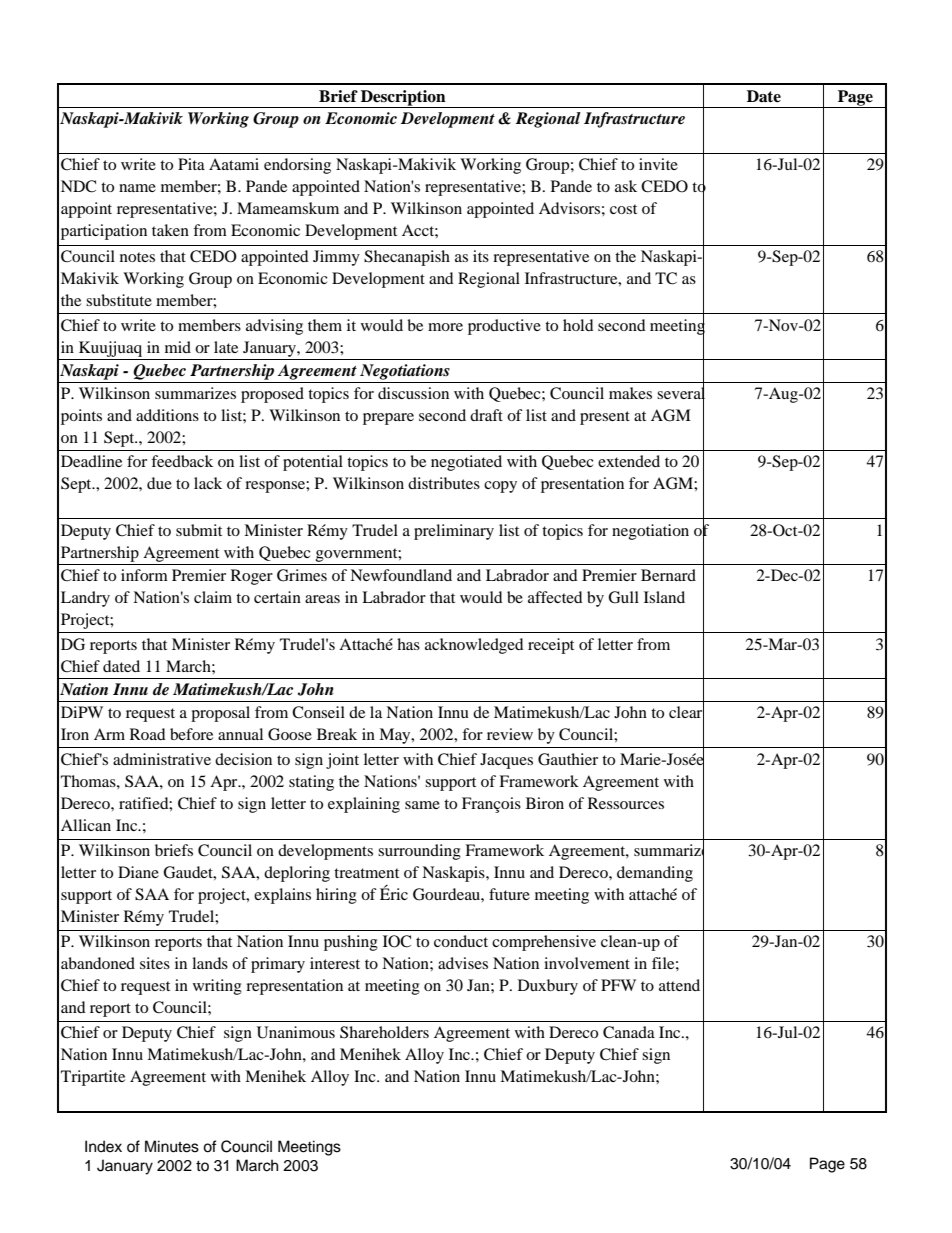 The height and width of the page is (1233, 952). What do you see at coordinates (629, 1032) in the page?
I see `Canada` at bounding box center [629, 1032].
